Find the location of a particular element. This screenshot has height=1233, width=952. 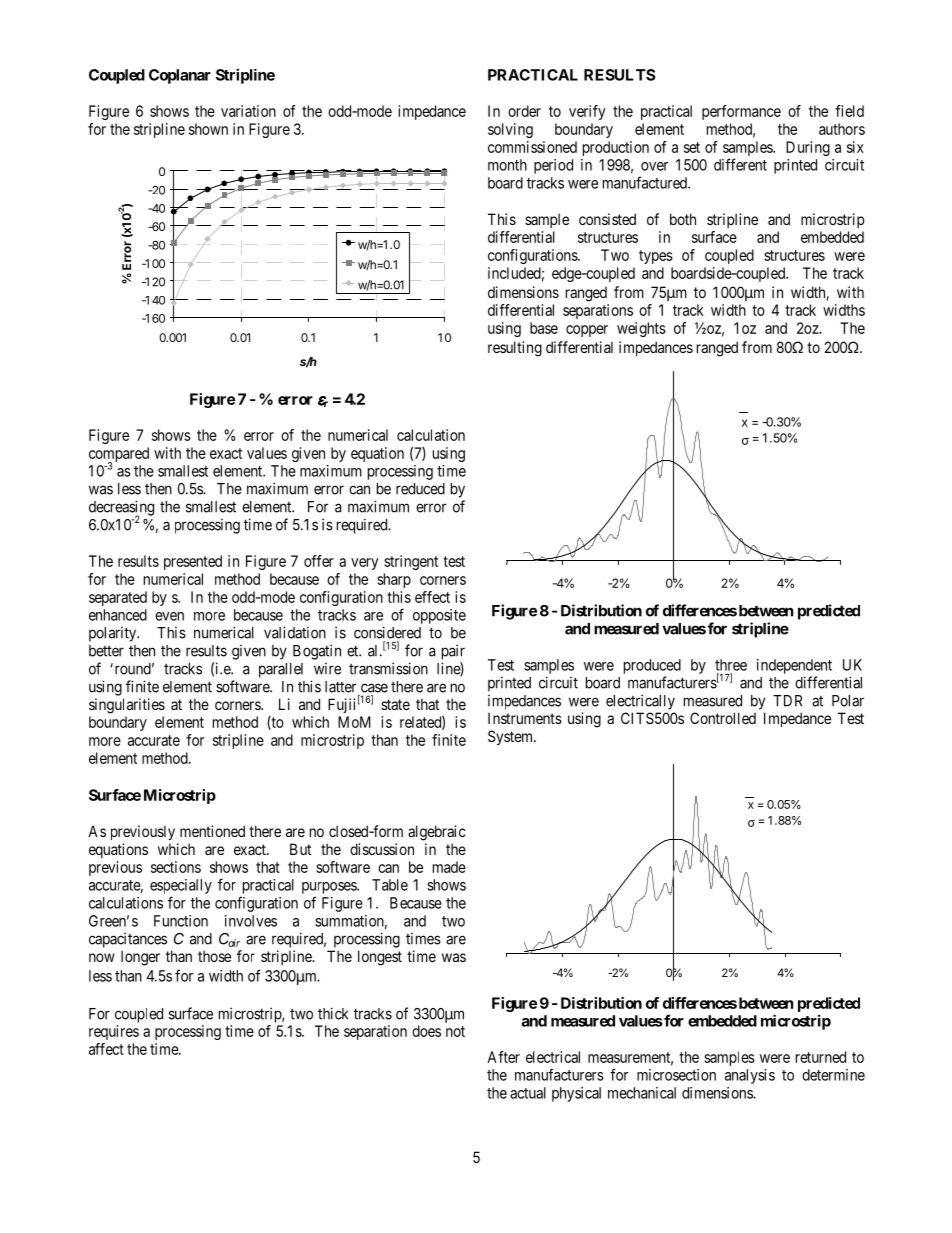

singularities is located at coordinates (127, 706).
